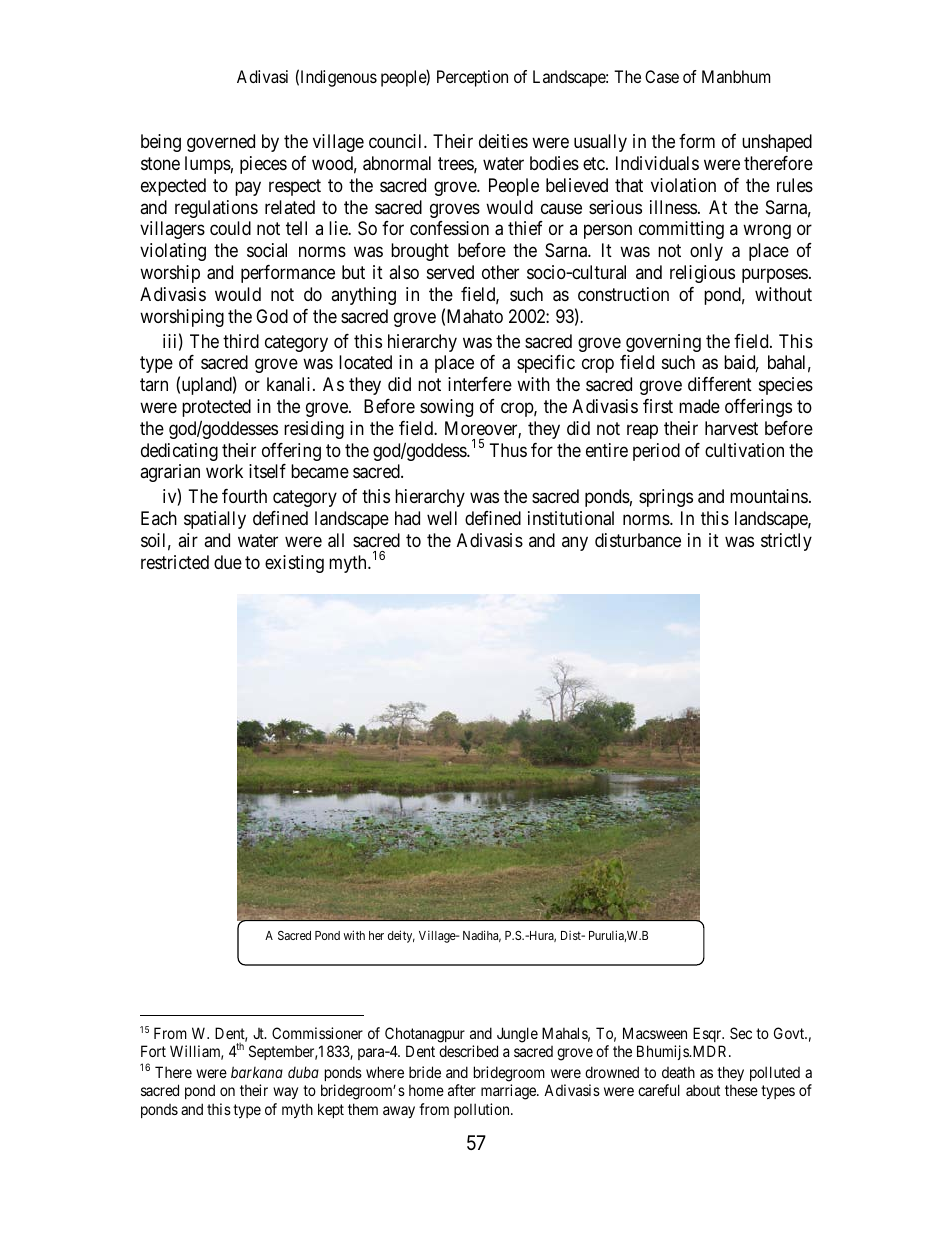 Image resolution: width=952 pixels, height=1233 pixels. Describe the element at coordinates (221, 143) in the image. I see `governed` at that location.
